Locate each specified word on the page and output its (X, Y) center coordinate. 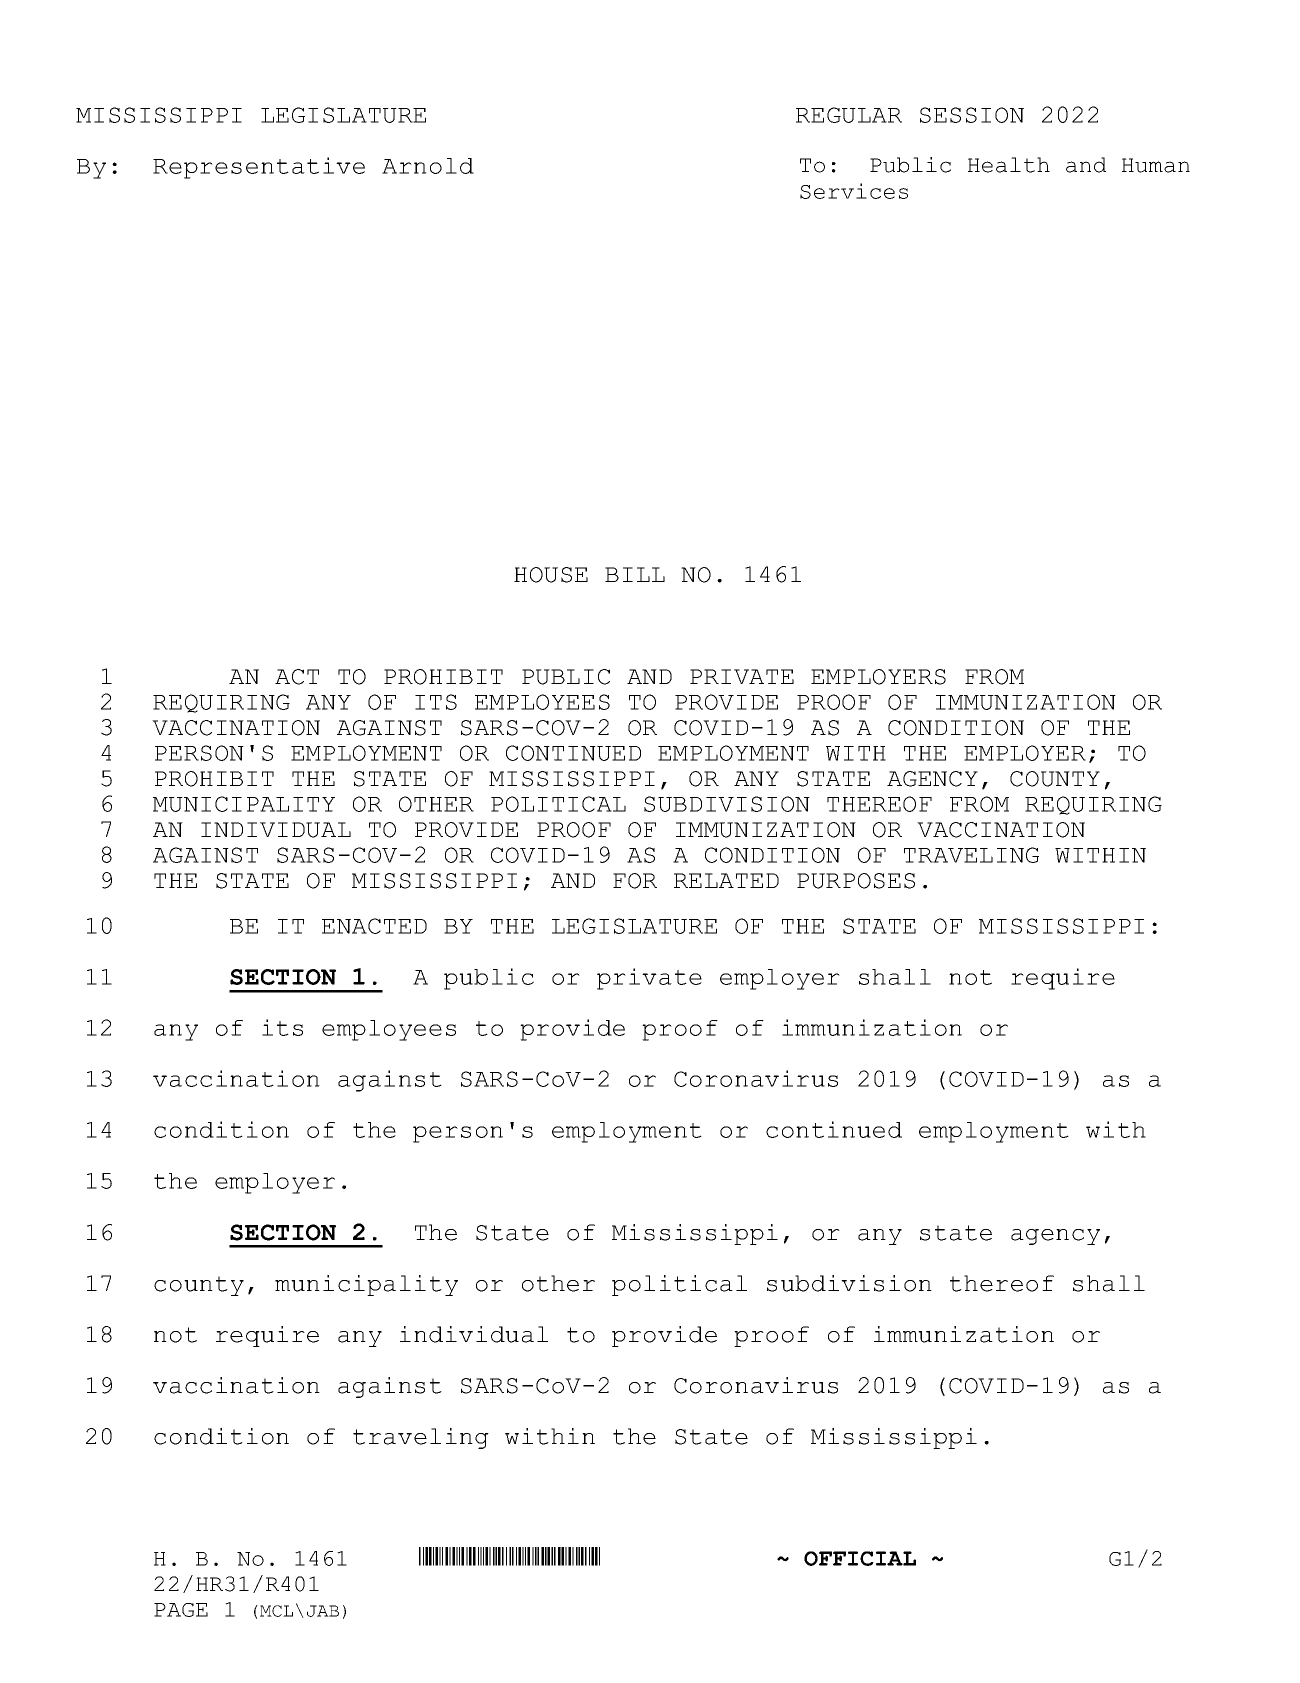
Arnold (428, 166)
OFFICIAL (860, 1558)
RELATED (726, 880)
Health (1009, 165)
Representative (259, 168)
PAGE (181, 1610)
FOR (635, 881)
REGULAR (849, 115)
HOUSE (551, 575)
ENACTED (374, 926)
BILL (635, 574)
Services (854, 191)
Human (1156, 165)
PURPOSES (856, 881)
